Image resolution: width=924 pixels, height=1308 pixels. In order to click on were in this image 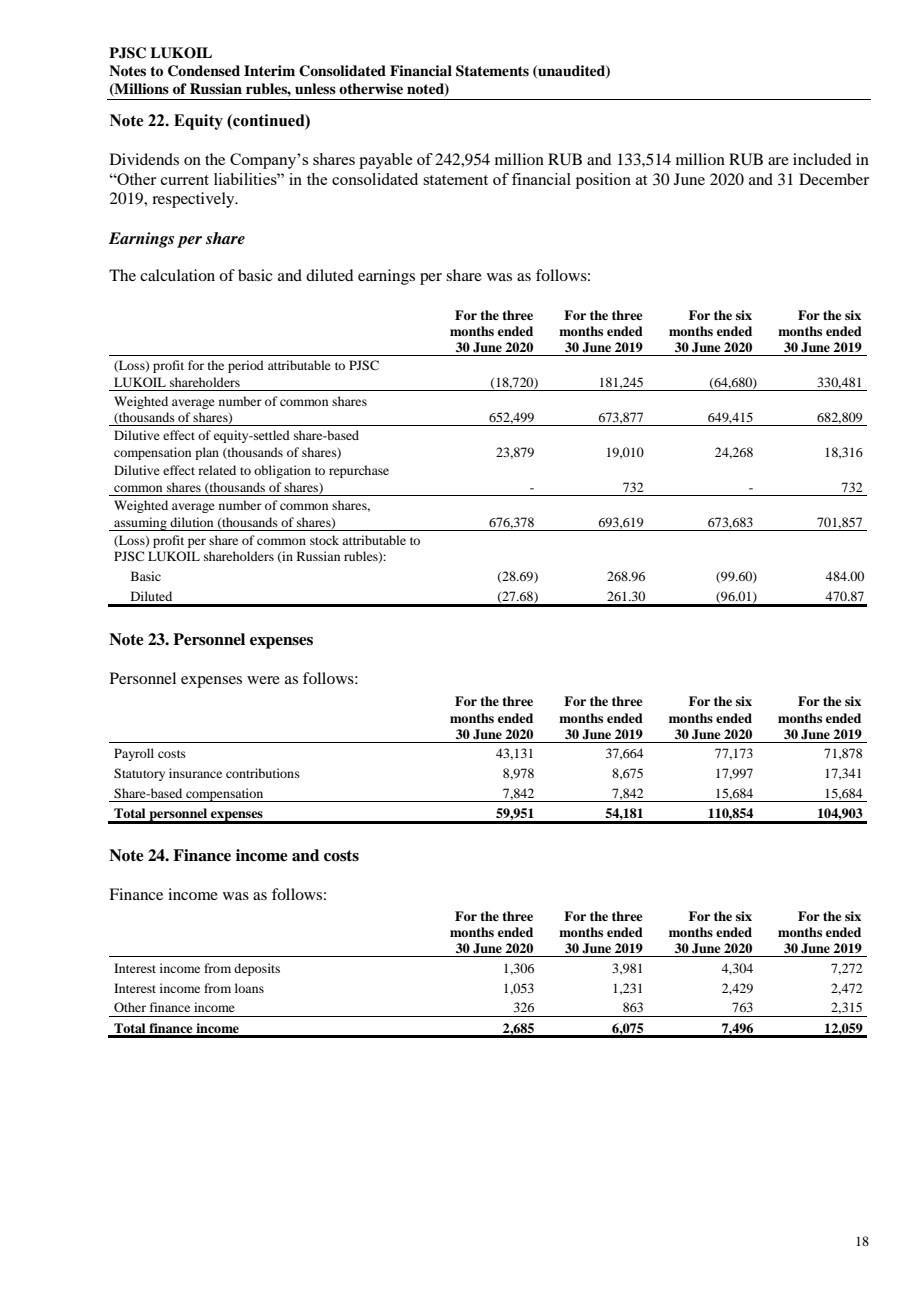, I will do `click(263, 680)`.
